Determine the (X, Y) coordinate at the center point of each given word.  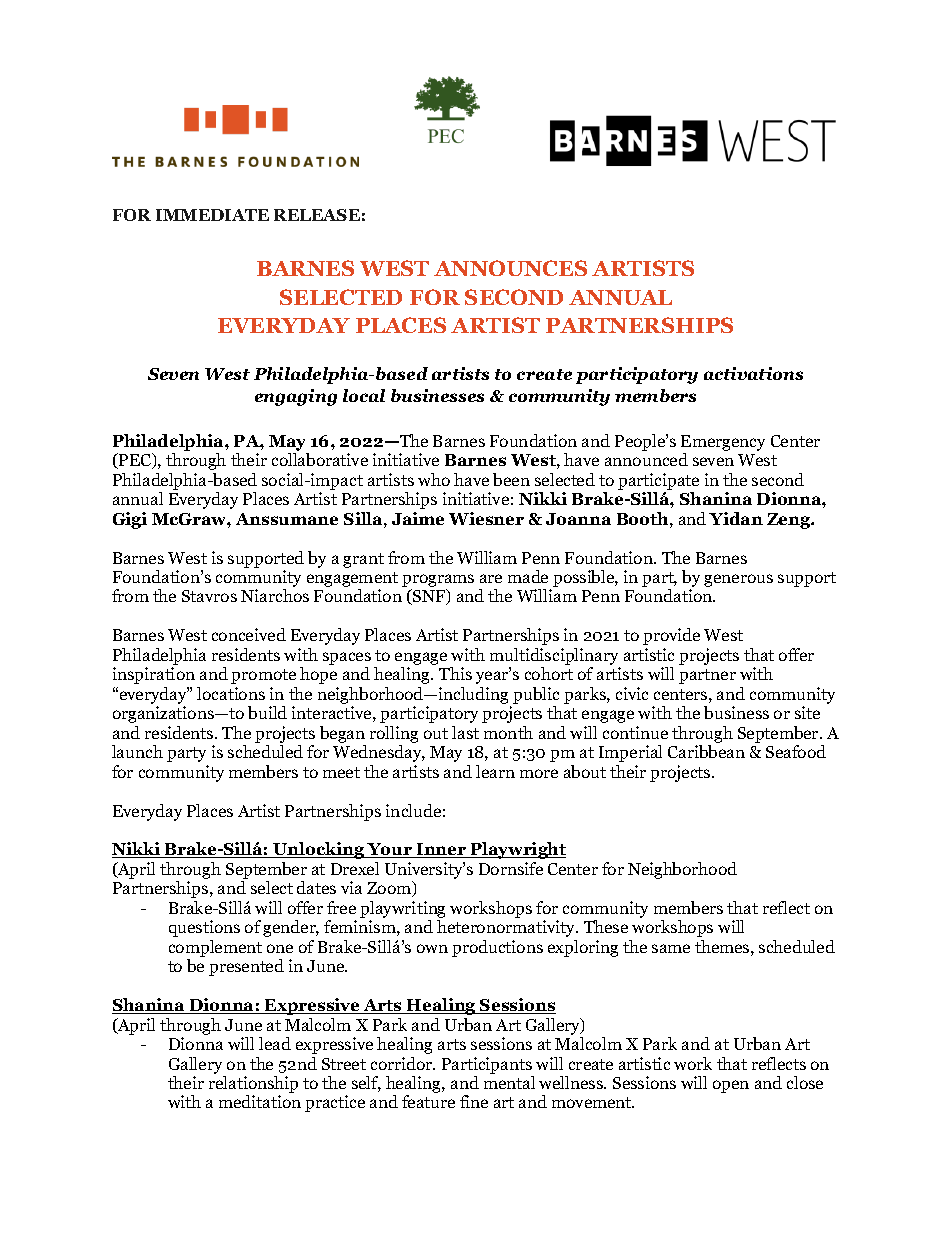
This (455, 673)
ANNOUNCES (510, 268)
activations (753, 373)
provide (671, 636)
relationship (253, 1086)
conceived (249, 634)
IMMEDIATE (212, 215)
